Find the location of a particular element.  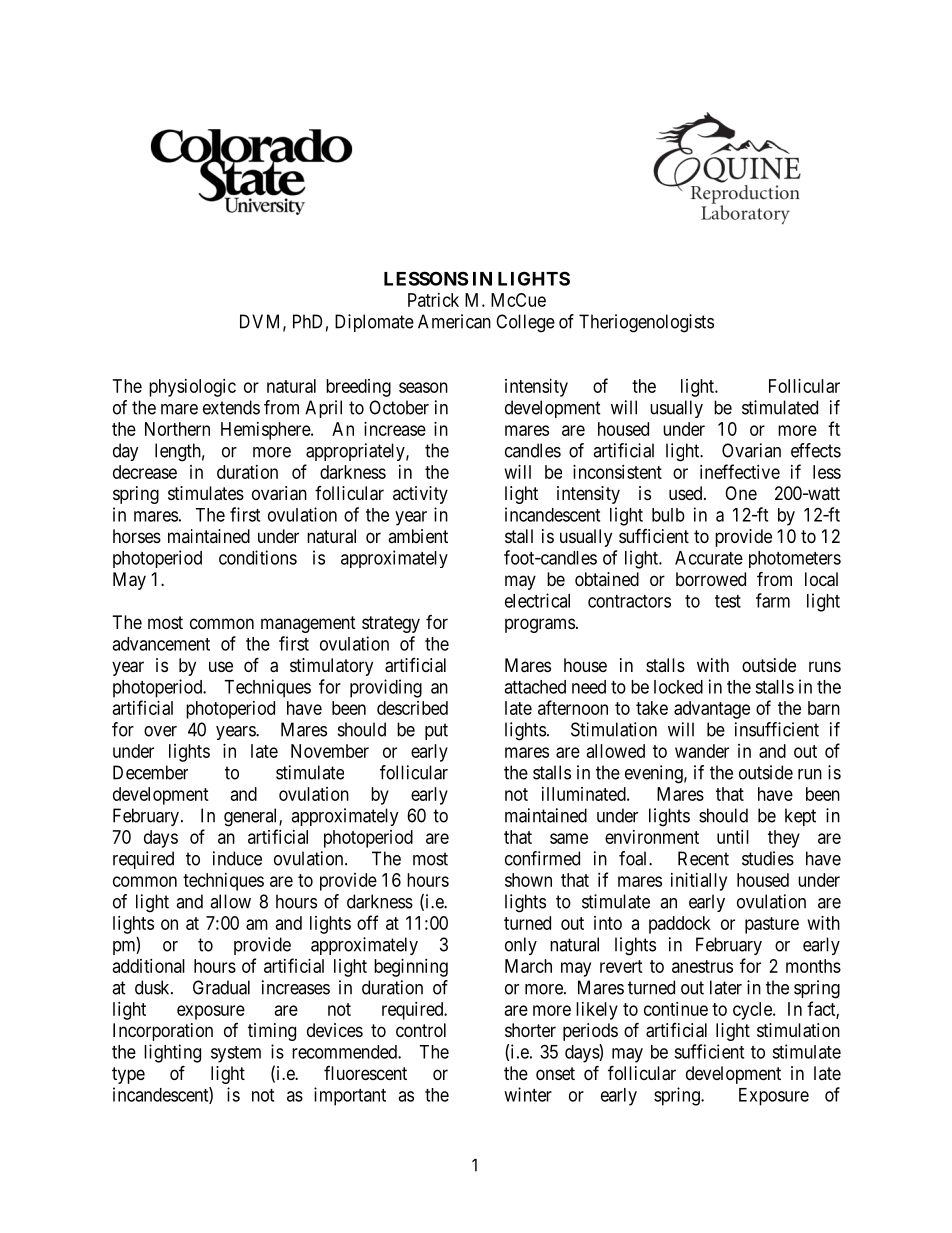

system is located at coordinates (236, 1054).
